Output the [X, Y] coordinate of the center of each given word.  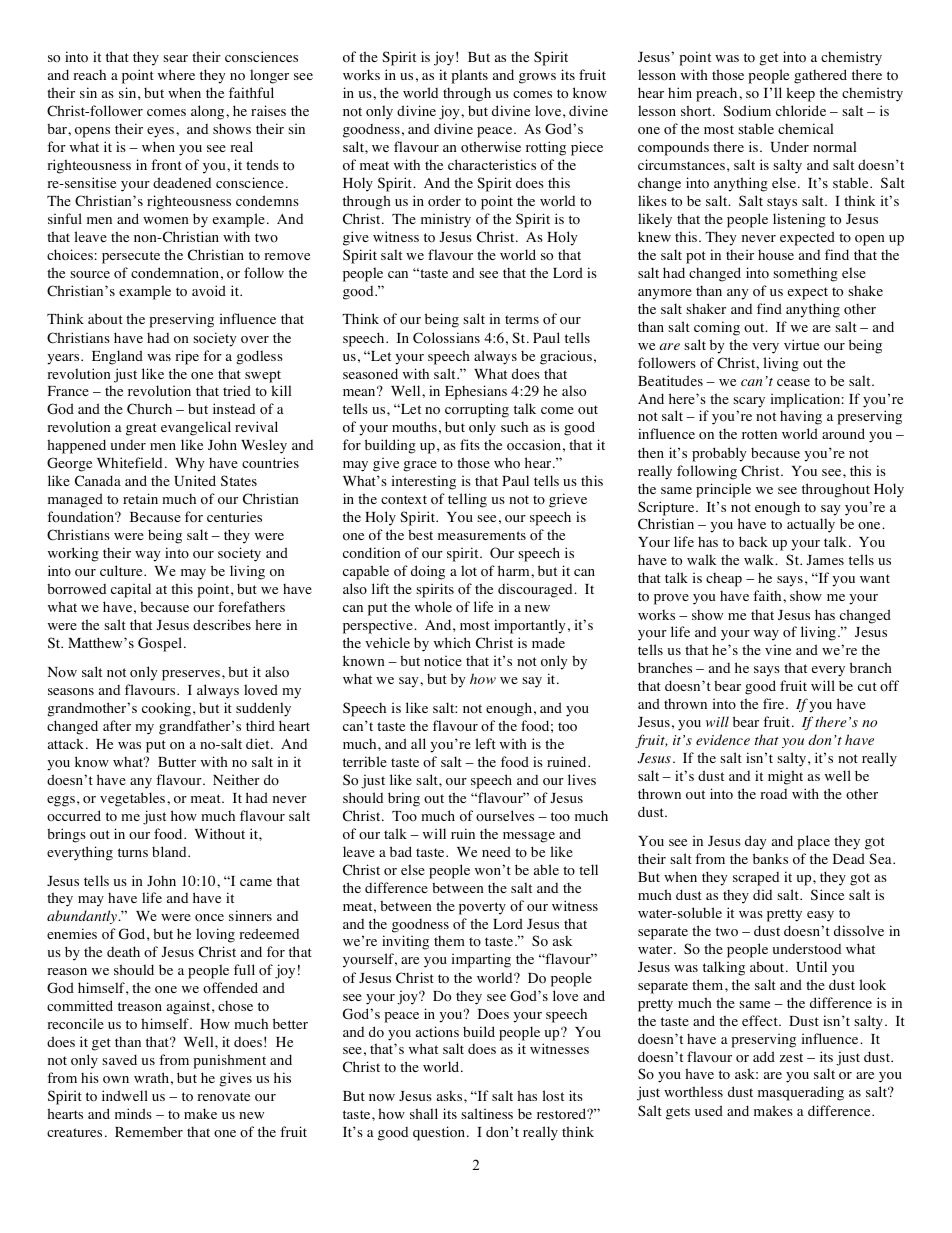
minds [133, 1113]
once [209, 918]
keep [800, 94]
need [496, 851]
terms [522, 319]
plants [469, 76]
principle [723, 490]
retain [140, 498]
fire [773, 703]
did [762, 894]
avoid [209, 290]
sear [175, 58]
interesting [424, 482]
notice [443, 661]
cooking [168, 709]
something [805, 274]
